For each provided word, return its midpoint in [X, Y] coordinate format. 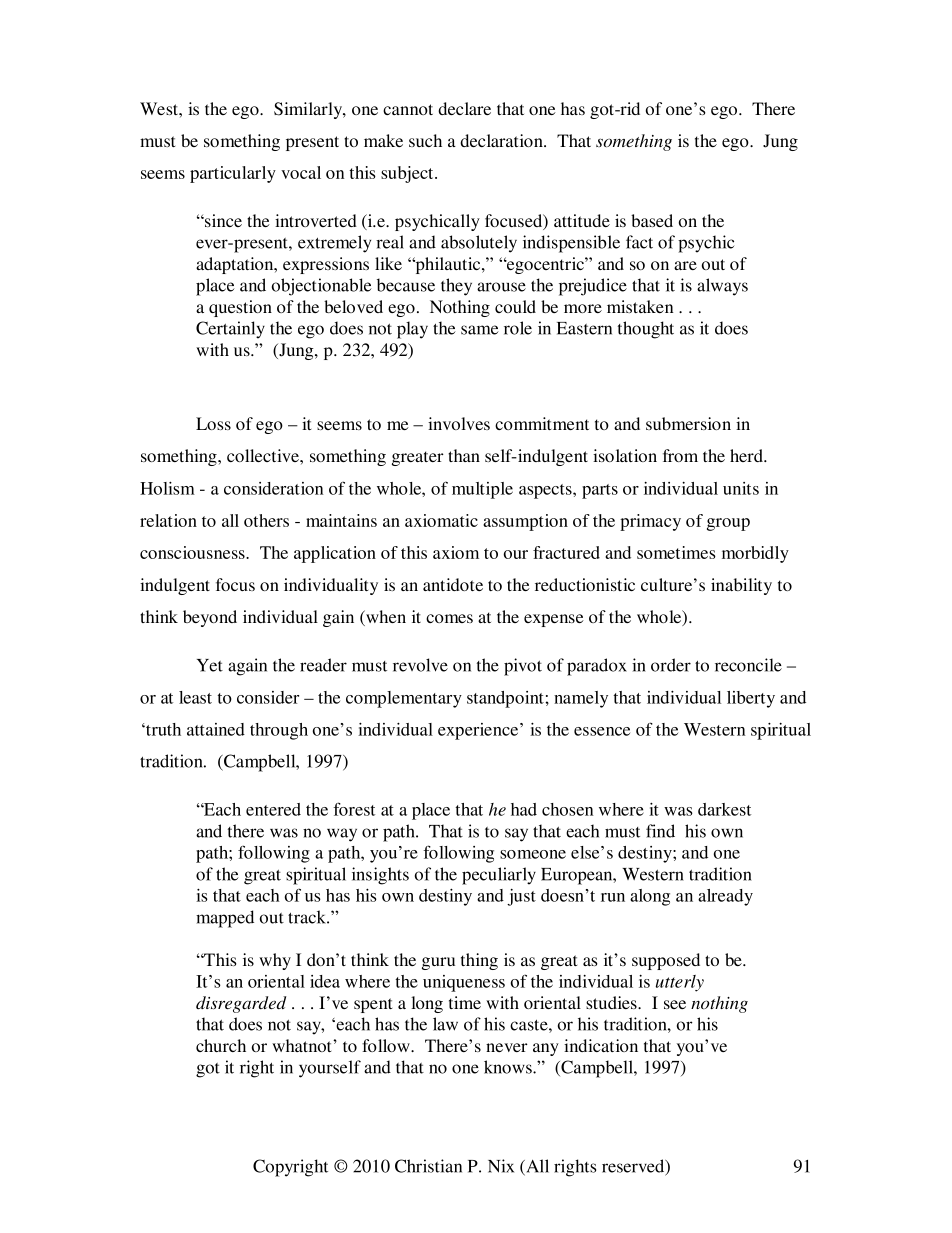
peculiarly [499, 876]
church [221, 1045]
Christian [428, 1166]
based [652, 220]
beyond [210, 618]
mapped [225, 919]
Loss [213, 423]
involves [459, 423]
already [725, 897]
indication [601, 1045]
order [671, 665]
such [425, 140]
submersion [688, 423]
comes [449, 618]
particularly [233, 174]
